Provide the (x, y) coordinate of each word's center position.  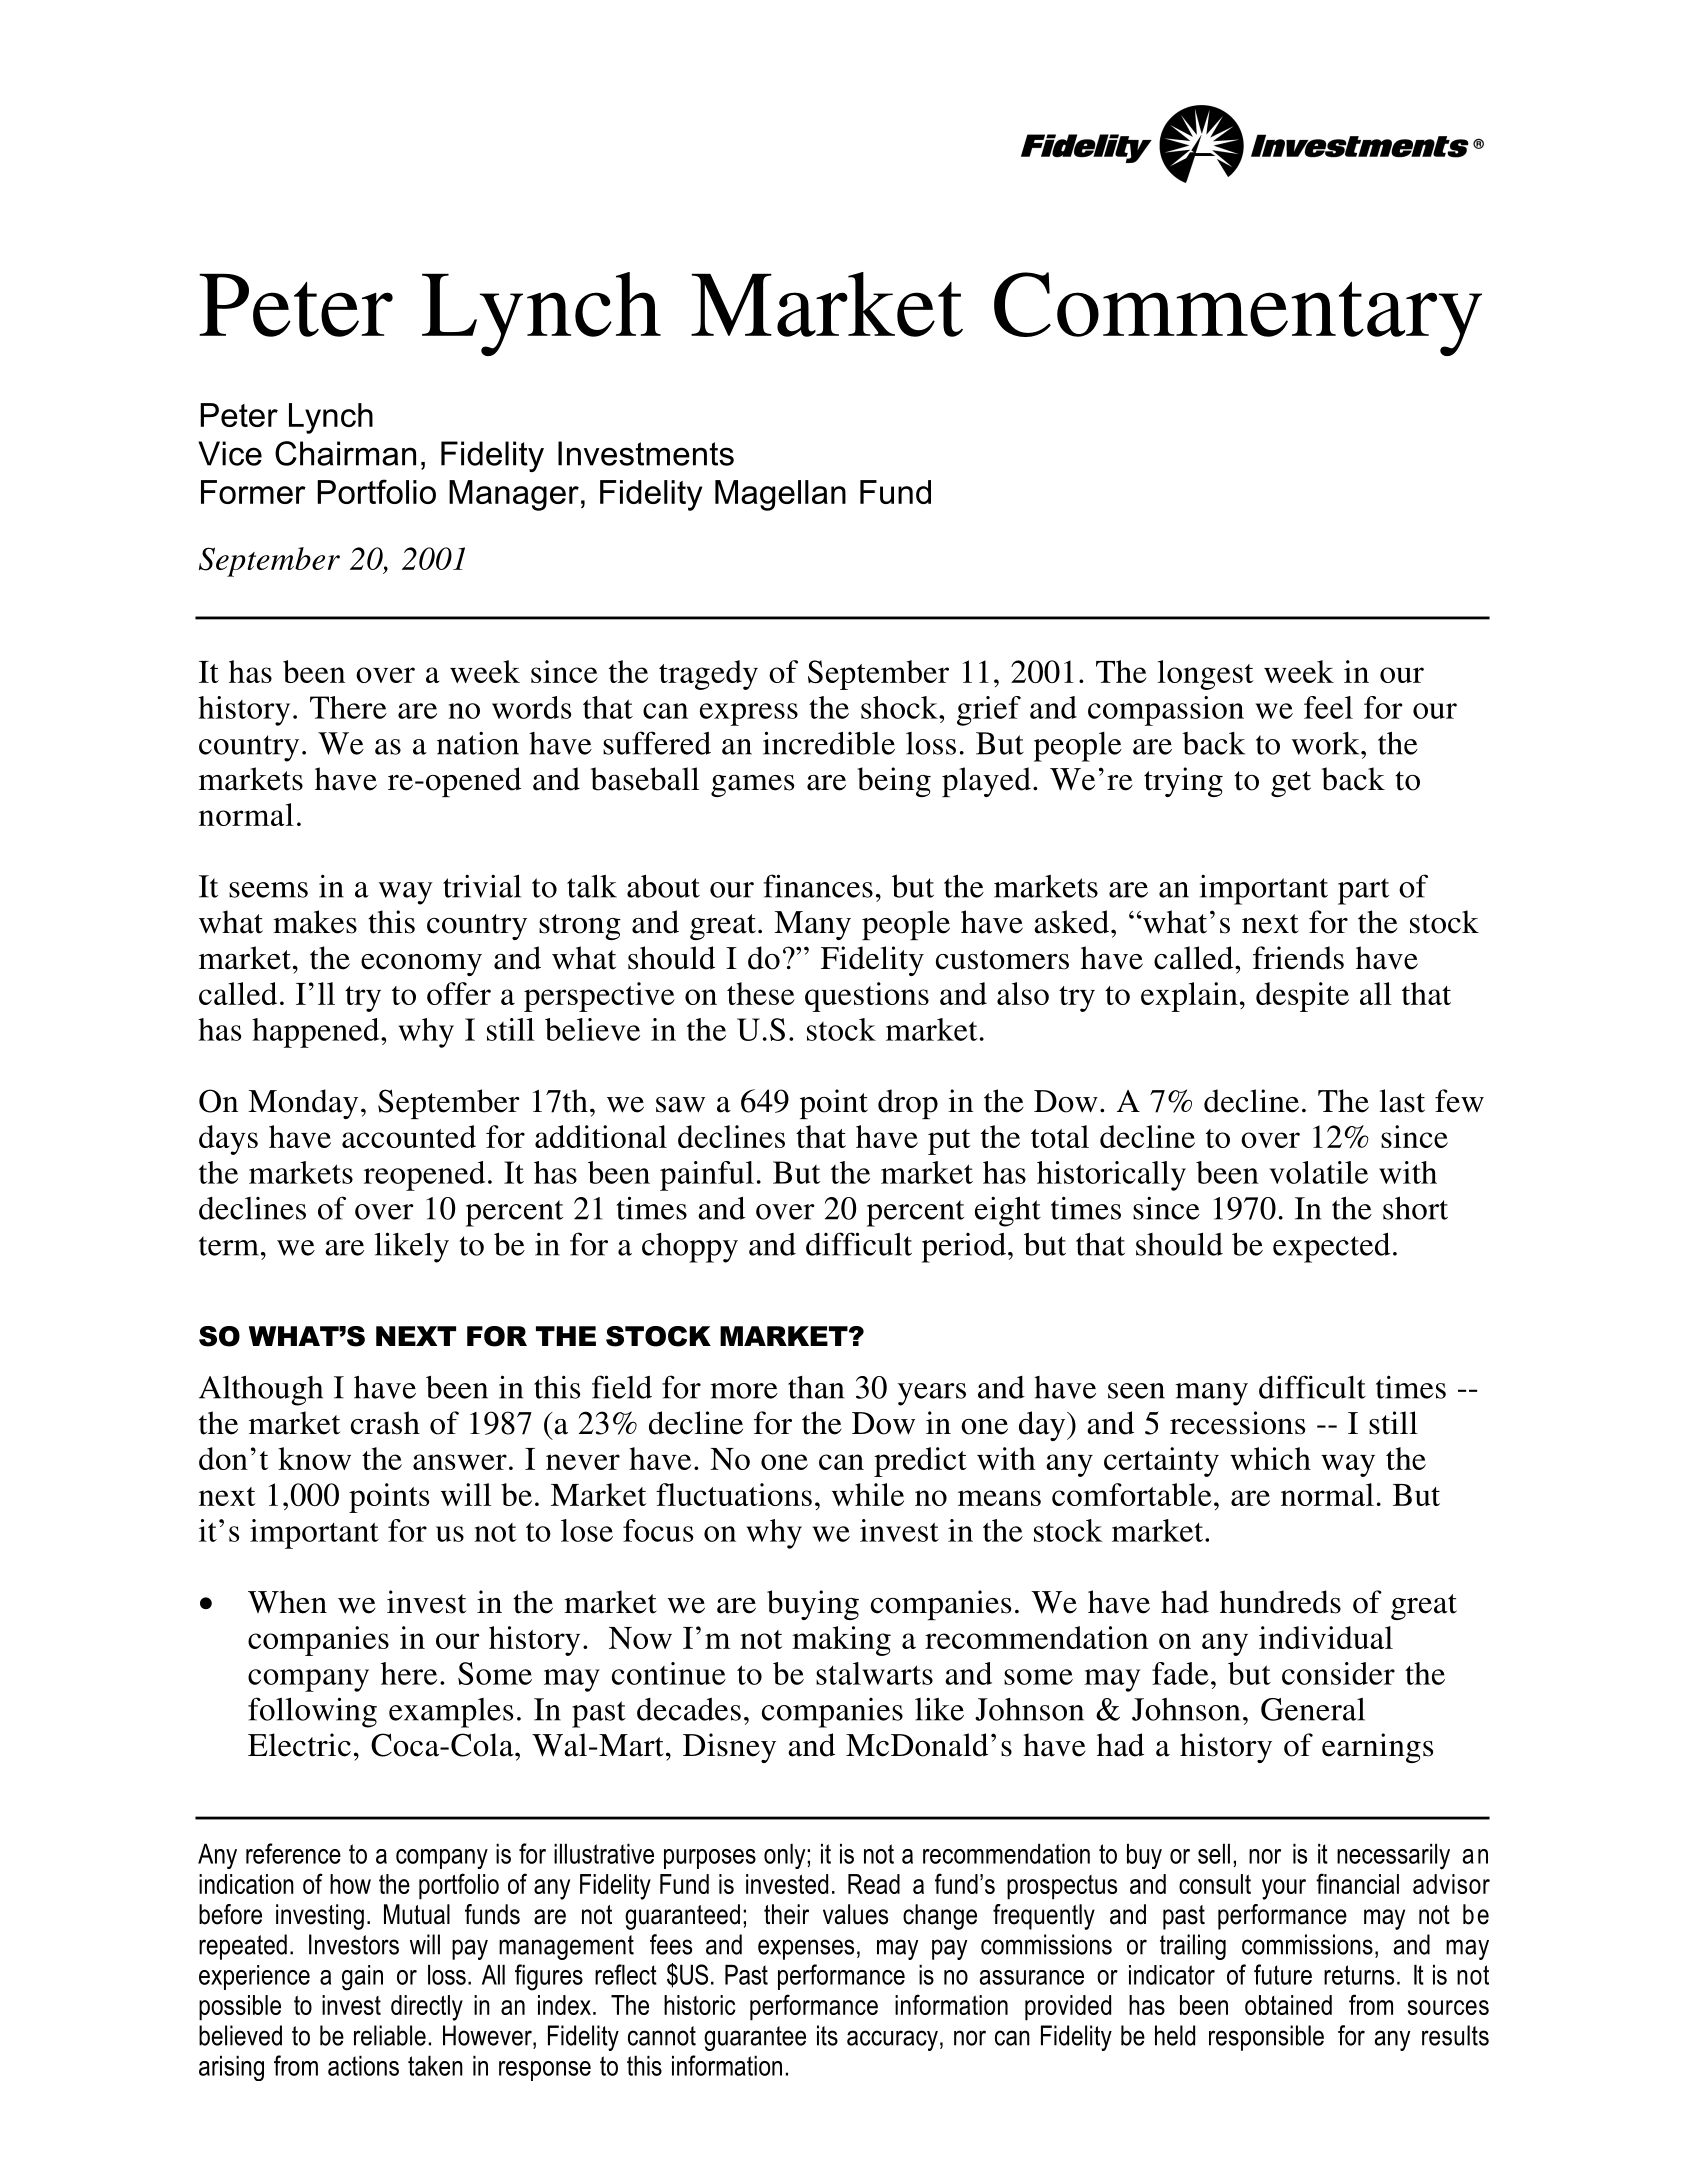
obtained (1288, 2005)
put (949, 1142)
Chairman (345, 453)
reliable (390, 2035)
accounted (409, 1136)
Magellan (780, 495)
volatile (1318, 1172)
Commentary (1238, 314)
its (827, 2035)
